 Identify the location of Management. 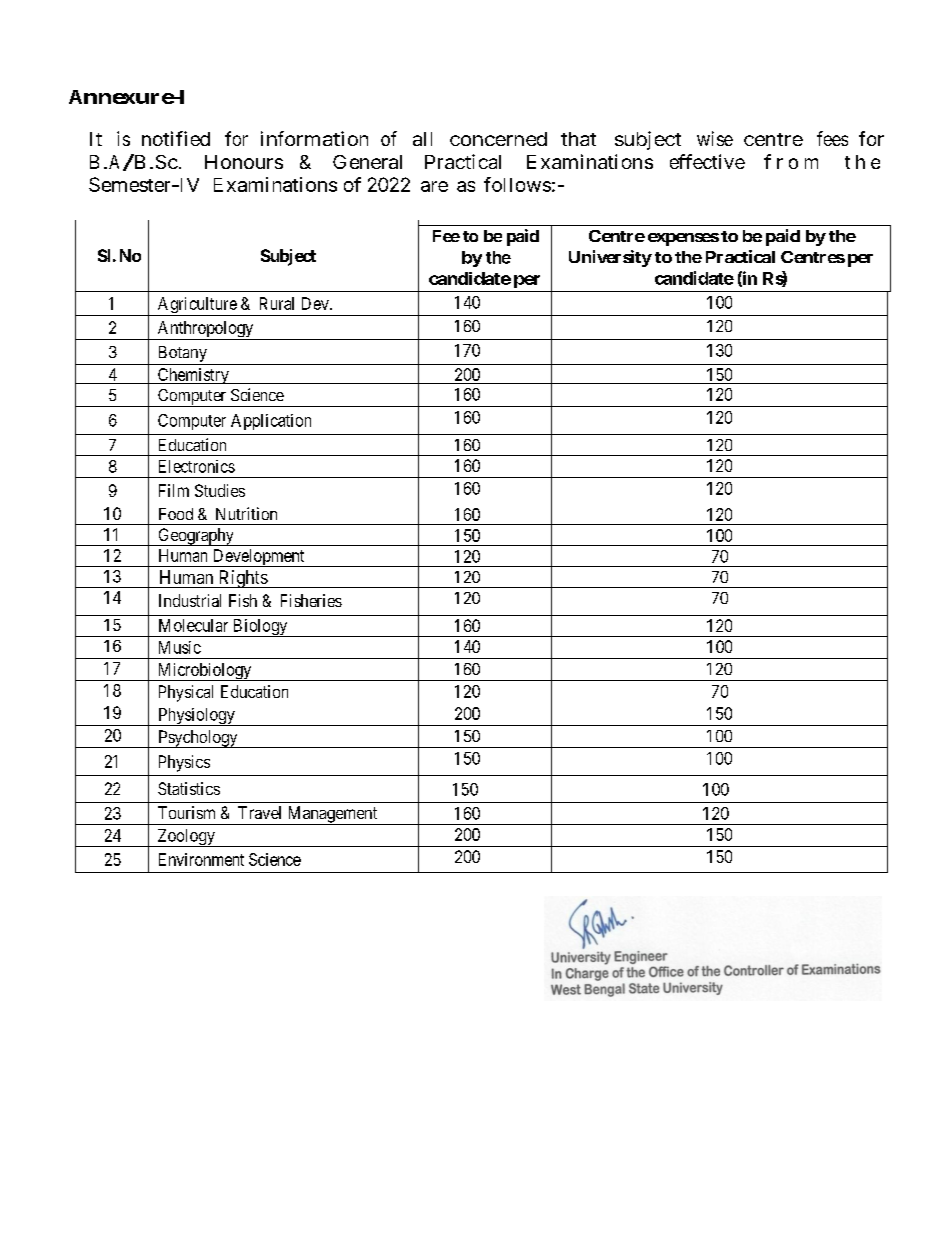
(332, 815).
